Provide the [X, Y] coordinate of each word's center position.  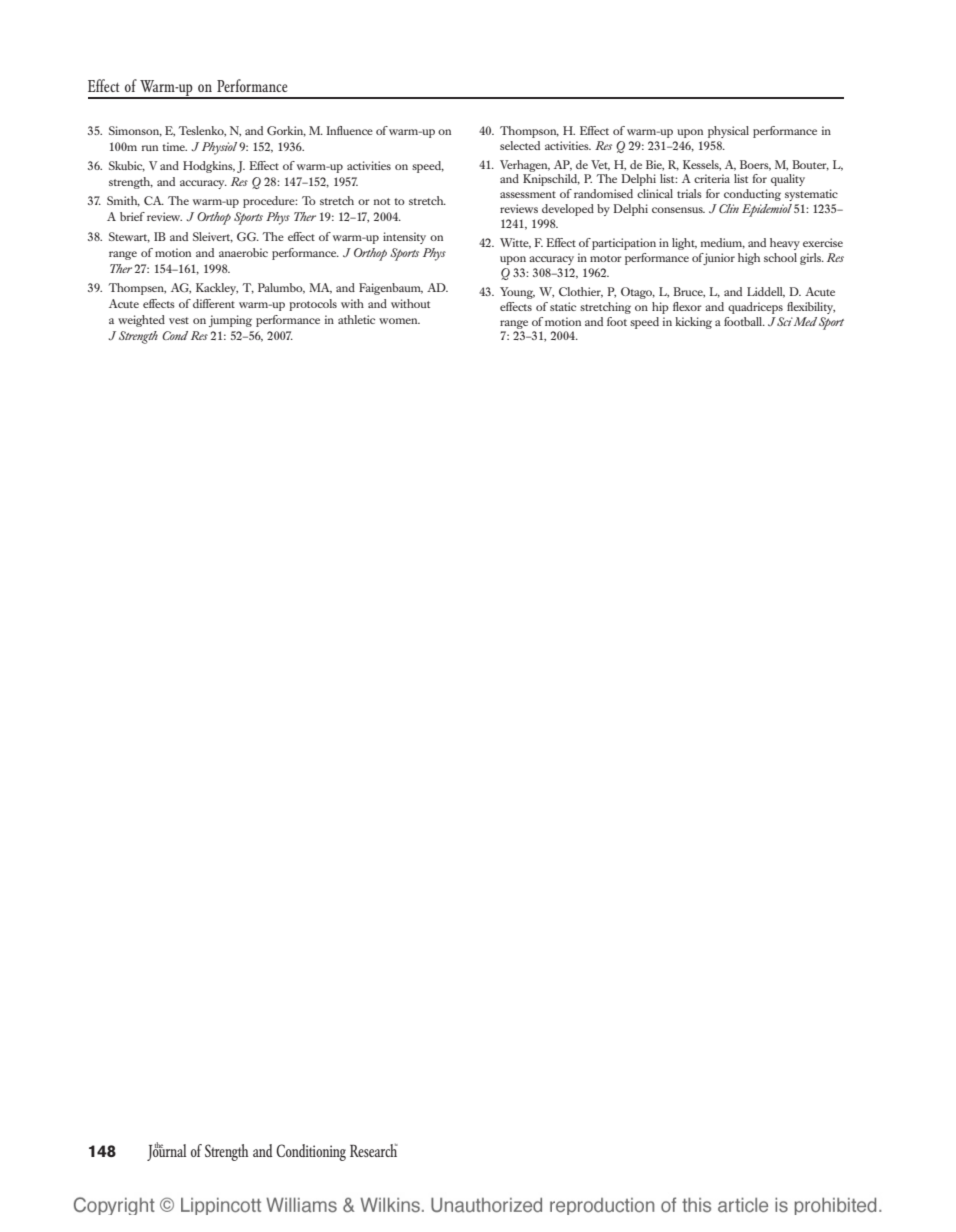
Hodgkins [209, 167]
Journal [166, 1151]
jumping [230, 321]
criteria [712, 178]
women [399, 321]
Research [374, 1150]
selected [520, 145]
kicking [693, 323]
